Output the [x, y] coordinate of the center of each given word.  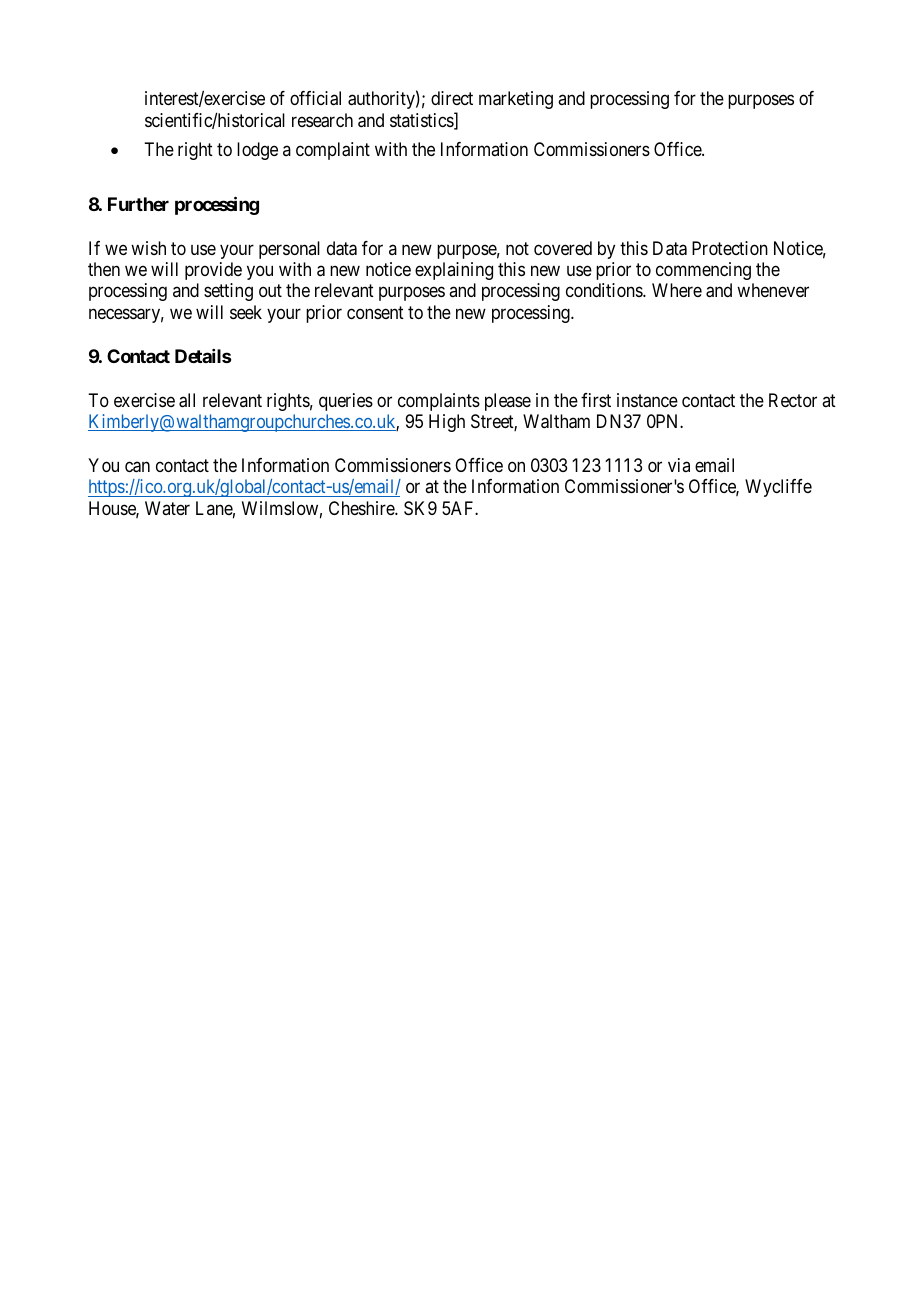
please [508, 402]
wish [148, 248]
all [187, 400]
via [679, 465]
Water [167, 508]
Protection [730, 248]
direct [452, 98]
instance [647, 400]
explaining [454, 271]
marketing [516, 100]
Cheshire [362, 508]
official [315, 98]
